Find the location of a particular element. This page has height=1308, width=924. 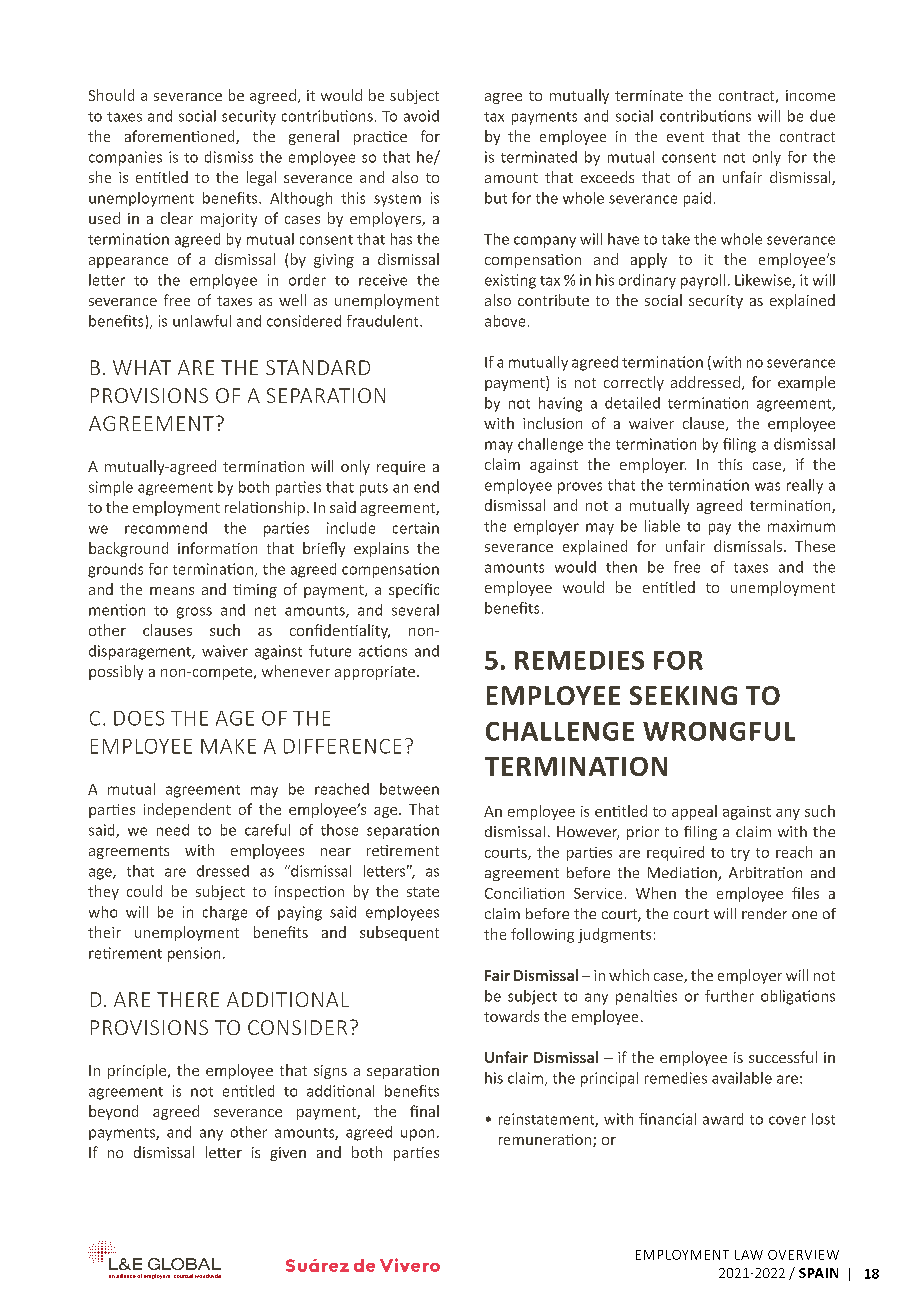

Seeking is located at coordinates (683, 695).
